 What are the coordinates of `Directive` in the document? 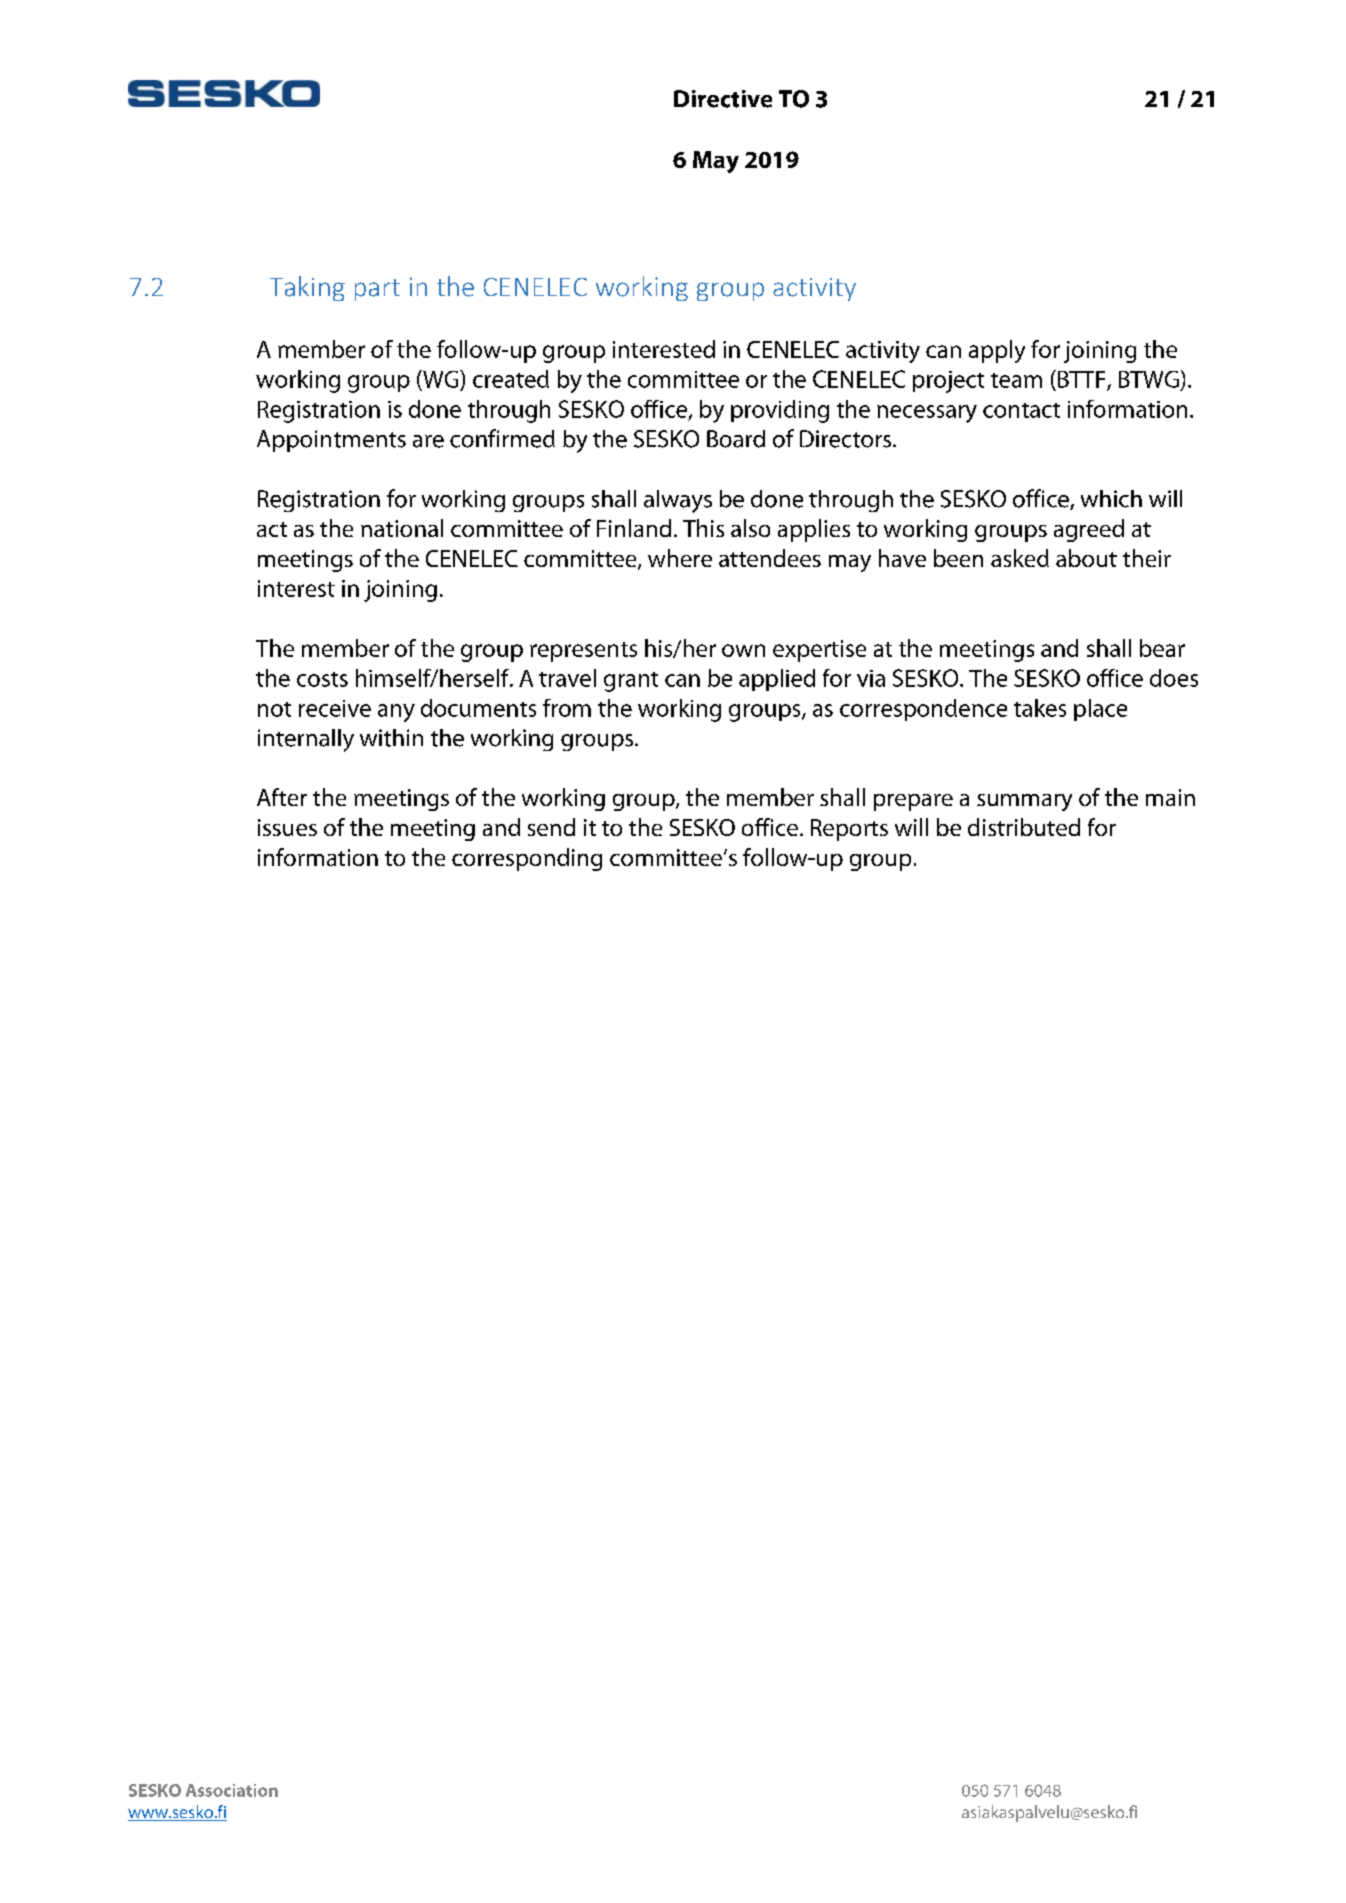 It's located at (723, 99).
